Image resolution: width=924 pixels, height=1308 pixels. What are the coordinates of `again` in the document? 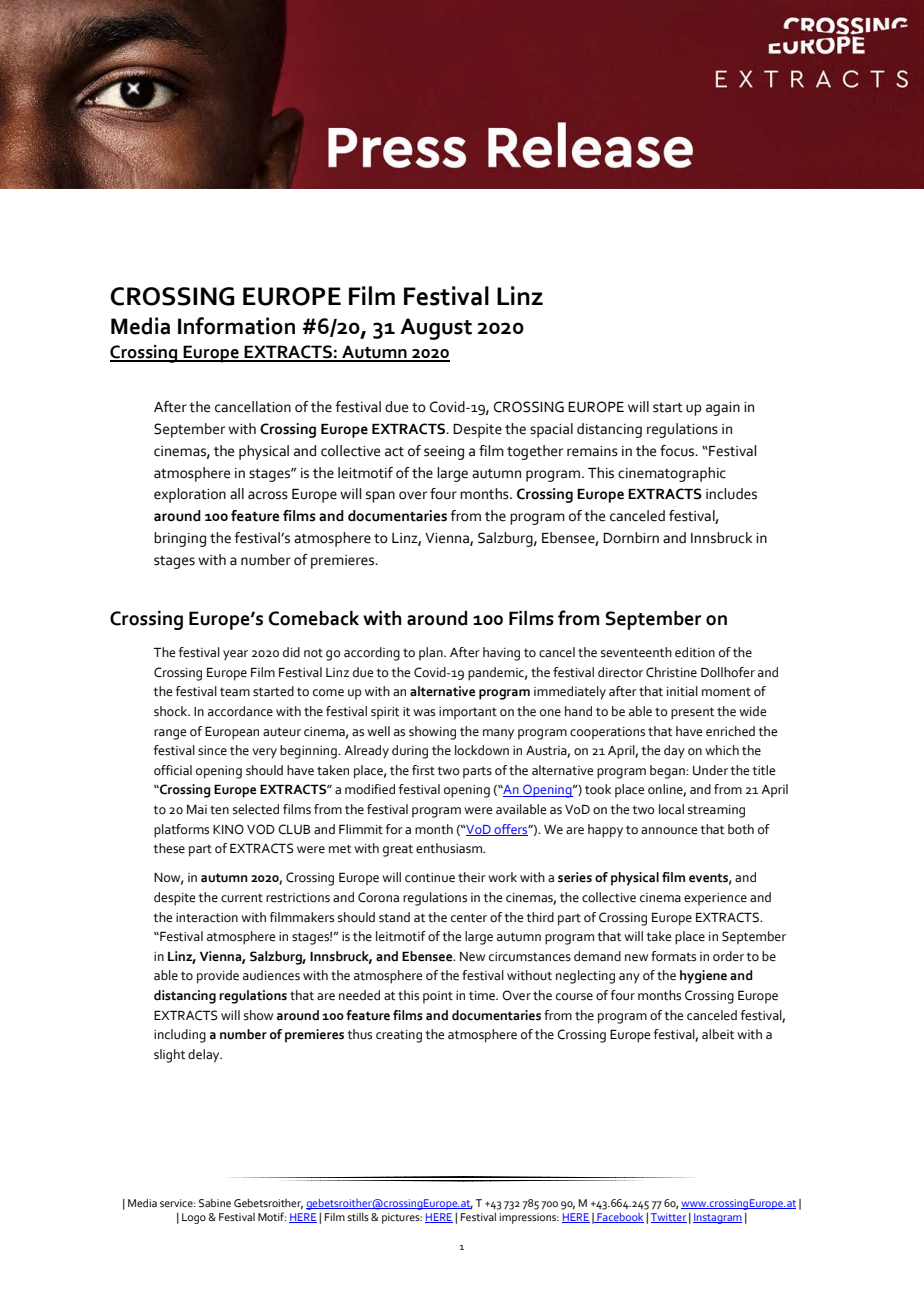 It's located at (723, 409).
